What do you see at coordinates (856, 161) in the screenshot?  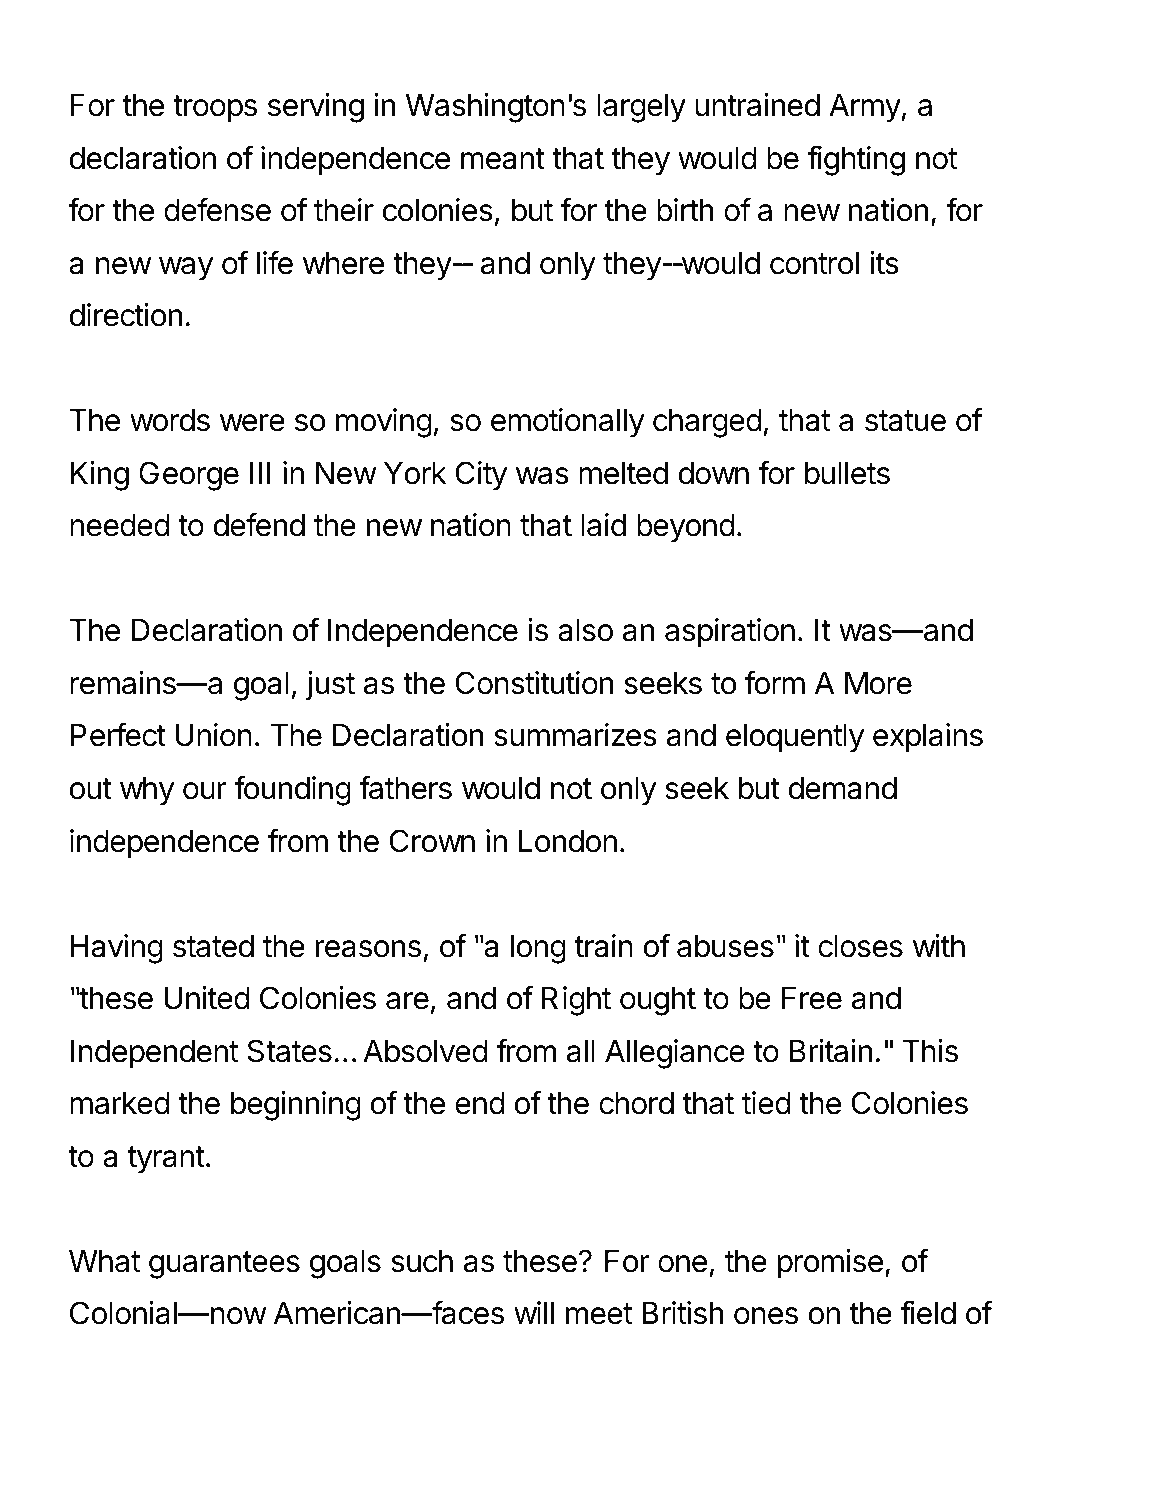 I see `fighting` at bounding box center [856, 161].
